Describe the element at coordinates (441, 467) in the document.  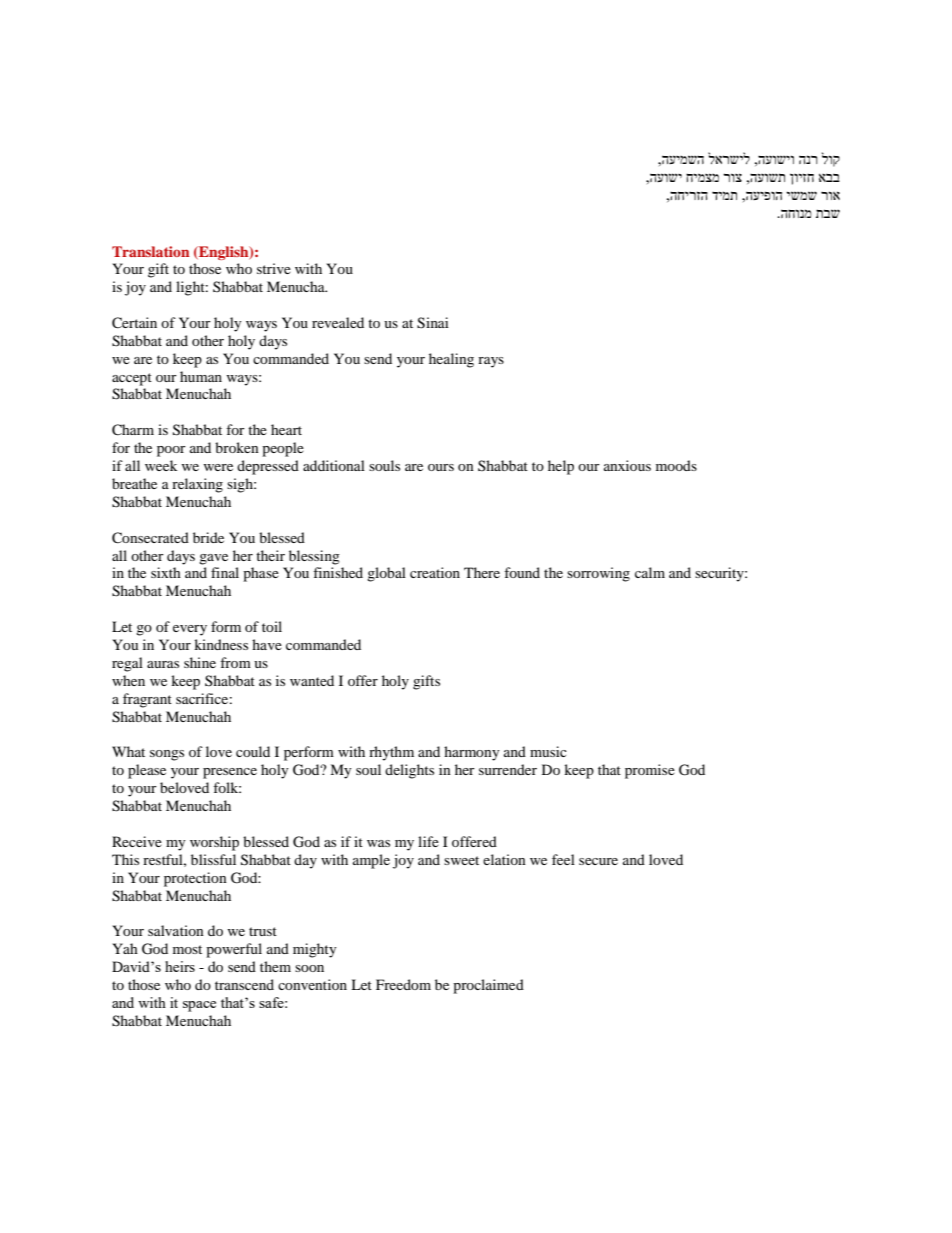
I see `ours` at that location.
